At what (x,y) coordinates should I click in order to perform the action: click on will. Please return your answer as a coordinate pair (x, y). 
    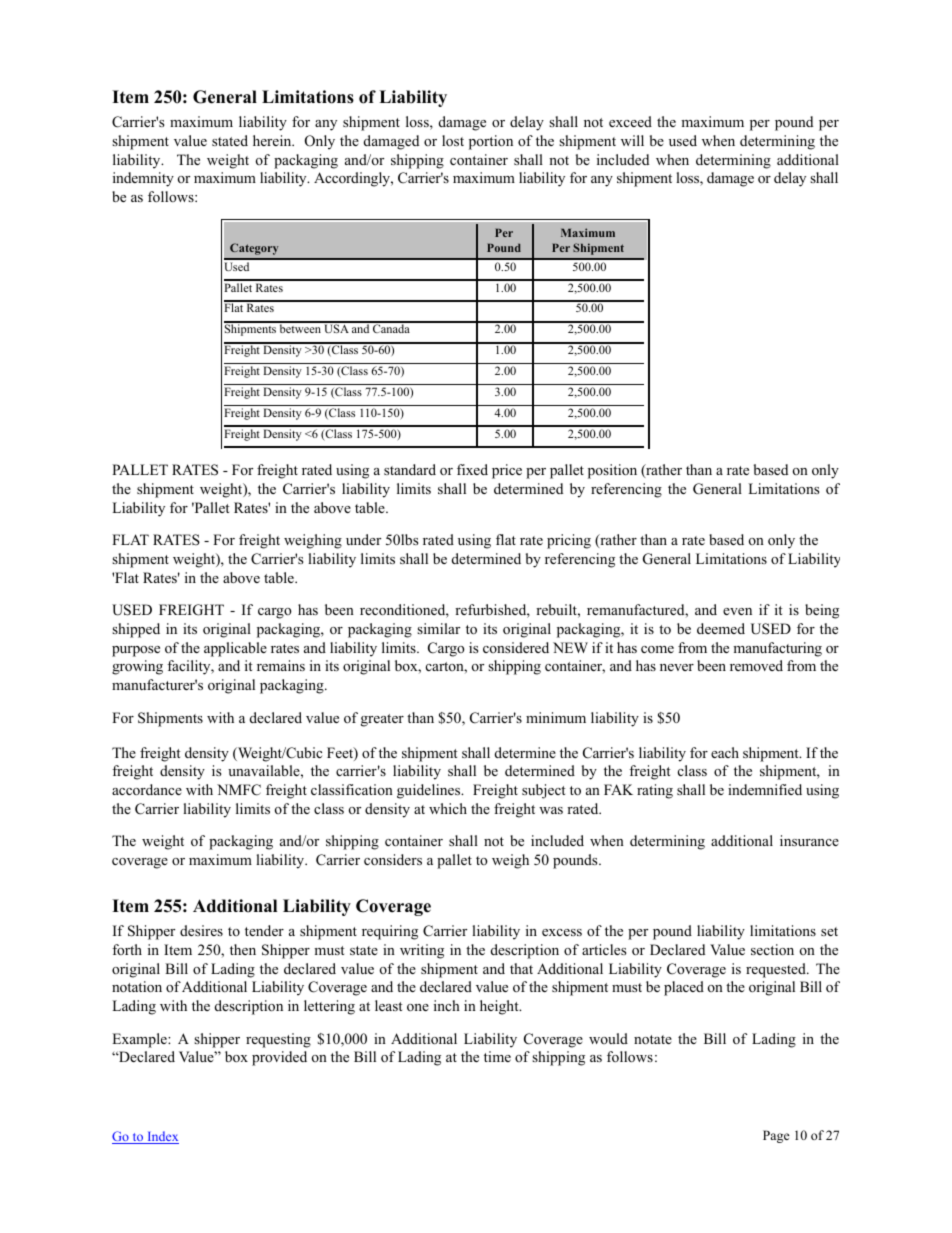
    Looking at the image, I should click on (632, 140).
